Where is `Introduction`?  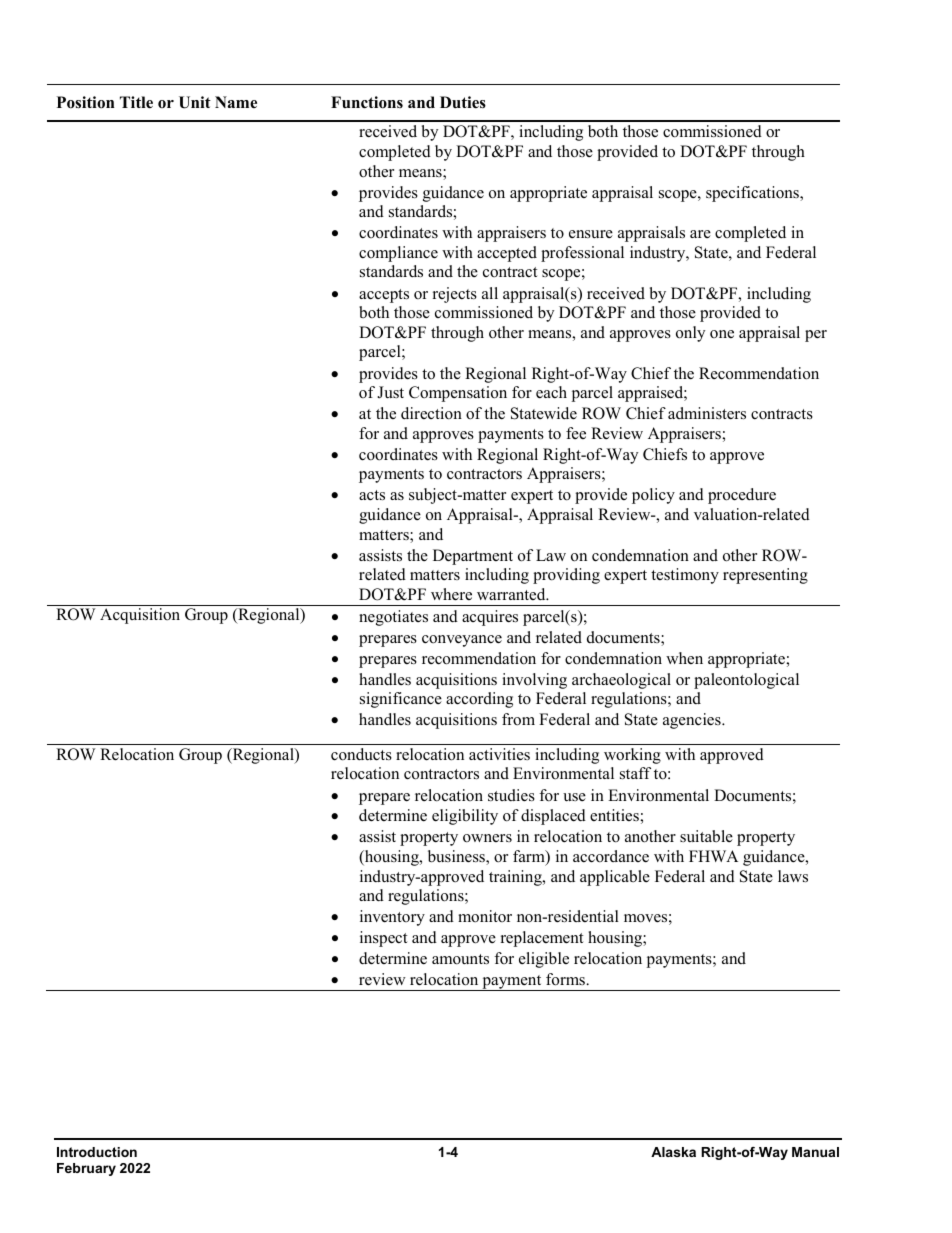 Introduction is located at coordinates (97, 1152).
